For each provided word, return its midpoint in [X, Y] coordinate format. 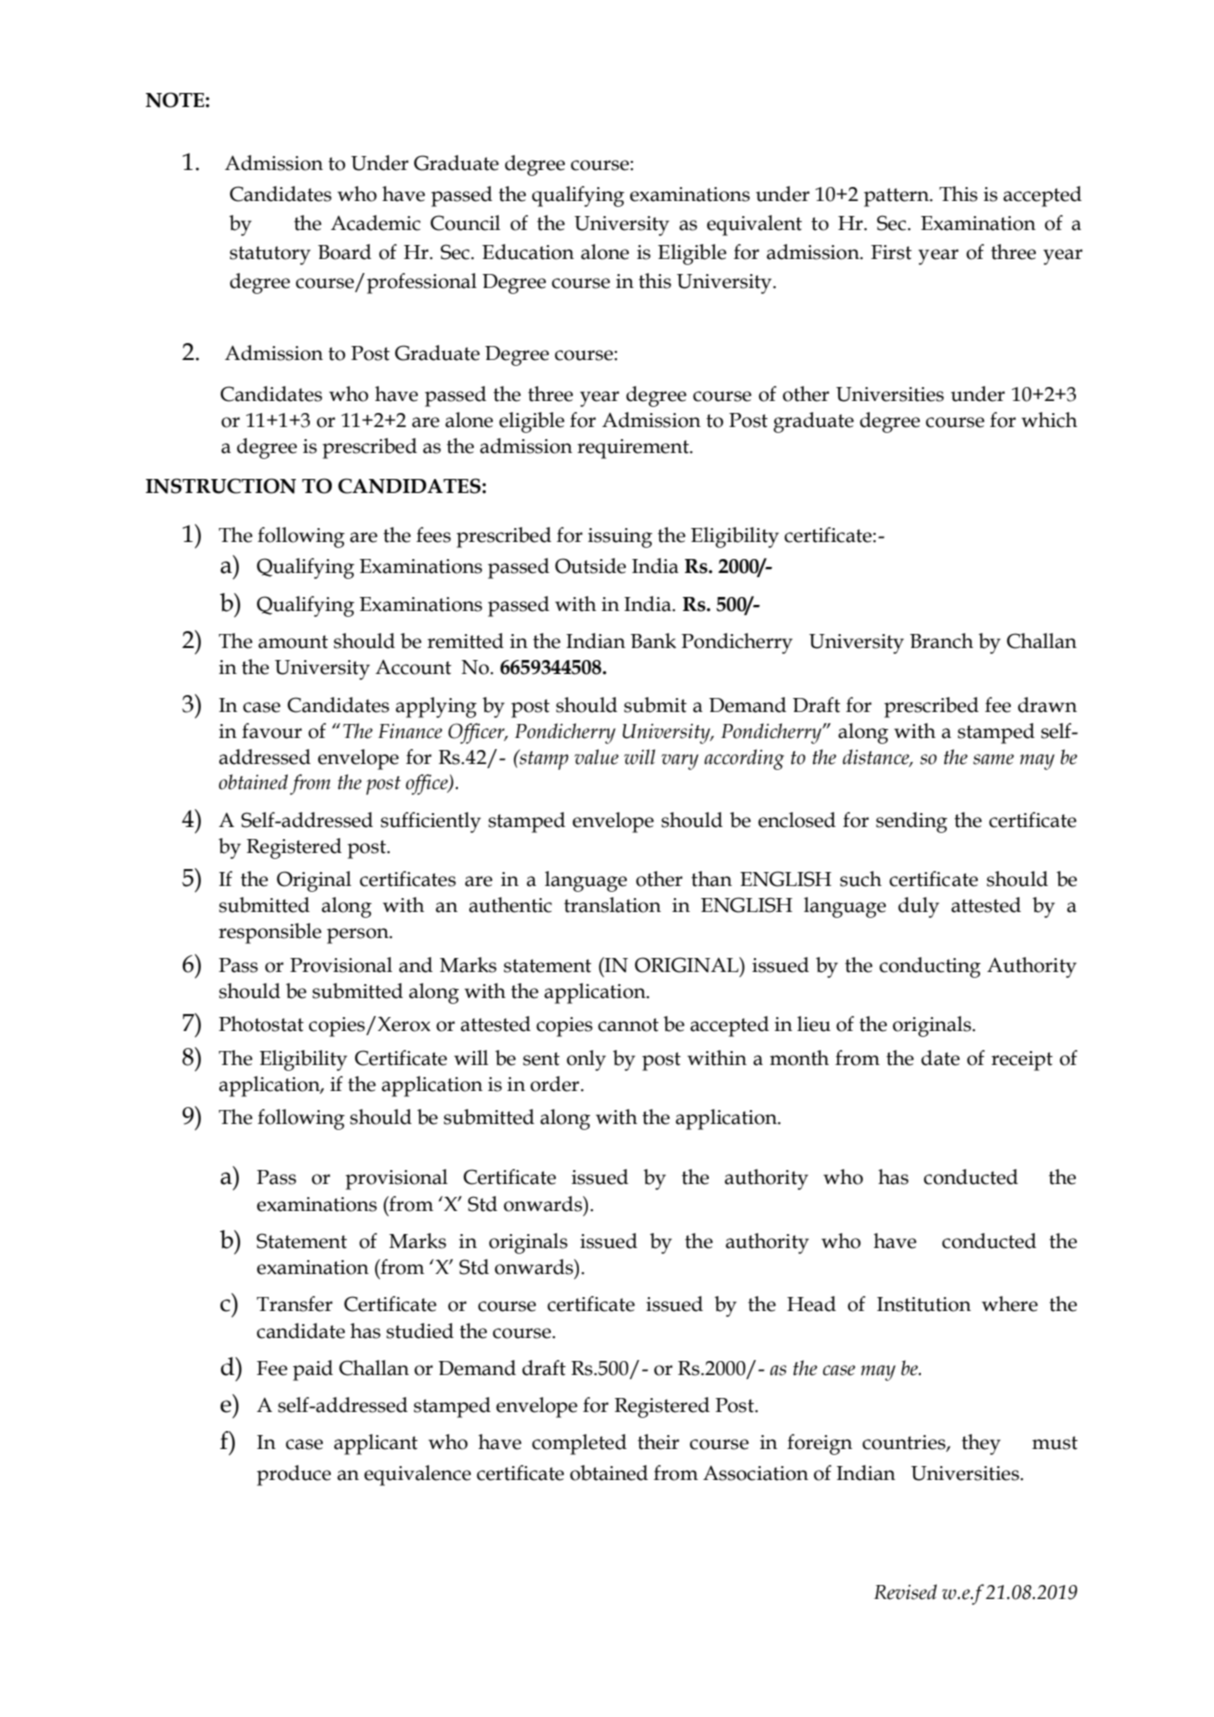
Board [344, 252]
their [658, 1442]
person [359, 936]
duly [918, 907]
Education [528, 252]
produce [294, 1475]
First [891, 252]
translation [612, 905]
